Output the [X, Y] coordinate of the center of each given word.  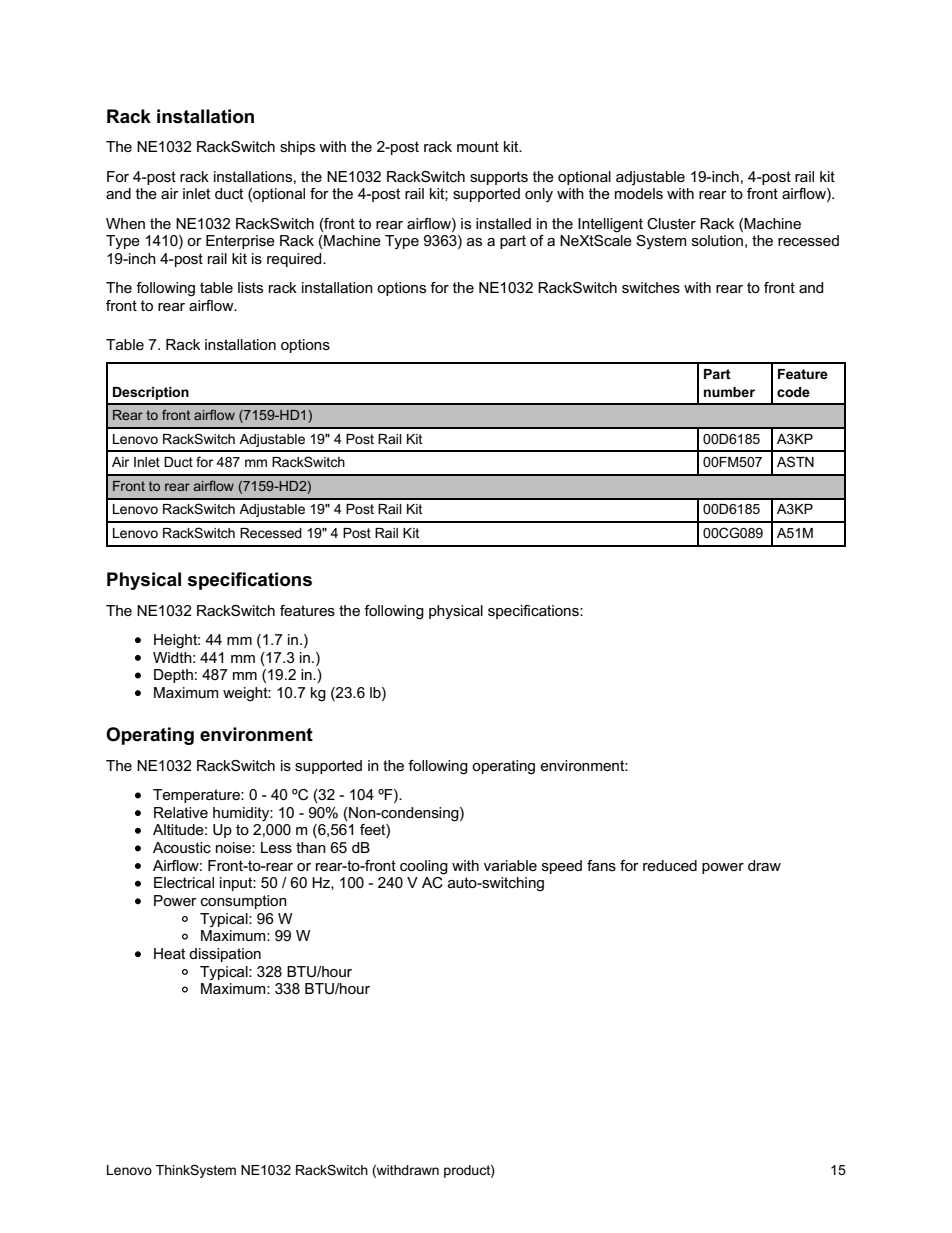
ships [297, 148]
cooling [424, 867]
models [639, 193]
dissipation [225, 955]
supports [499, 178]
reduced [670, 865]
